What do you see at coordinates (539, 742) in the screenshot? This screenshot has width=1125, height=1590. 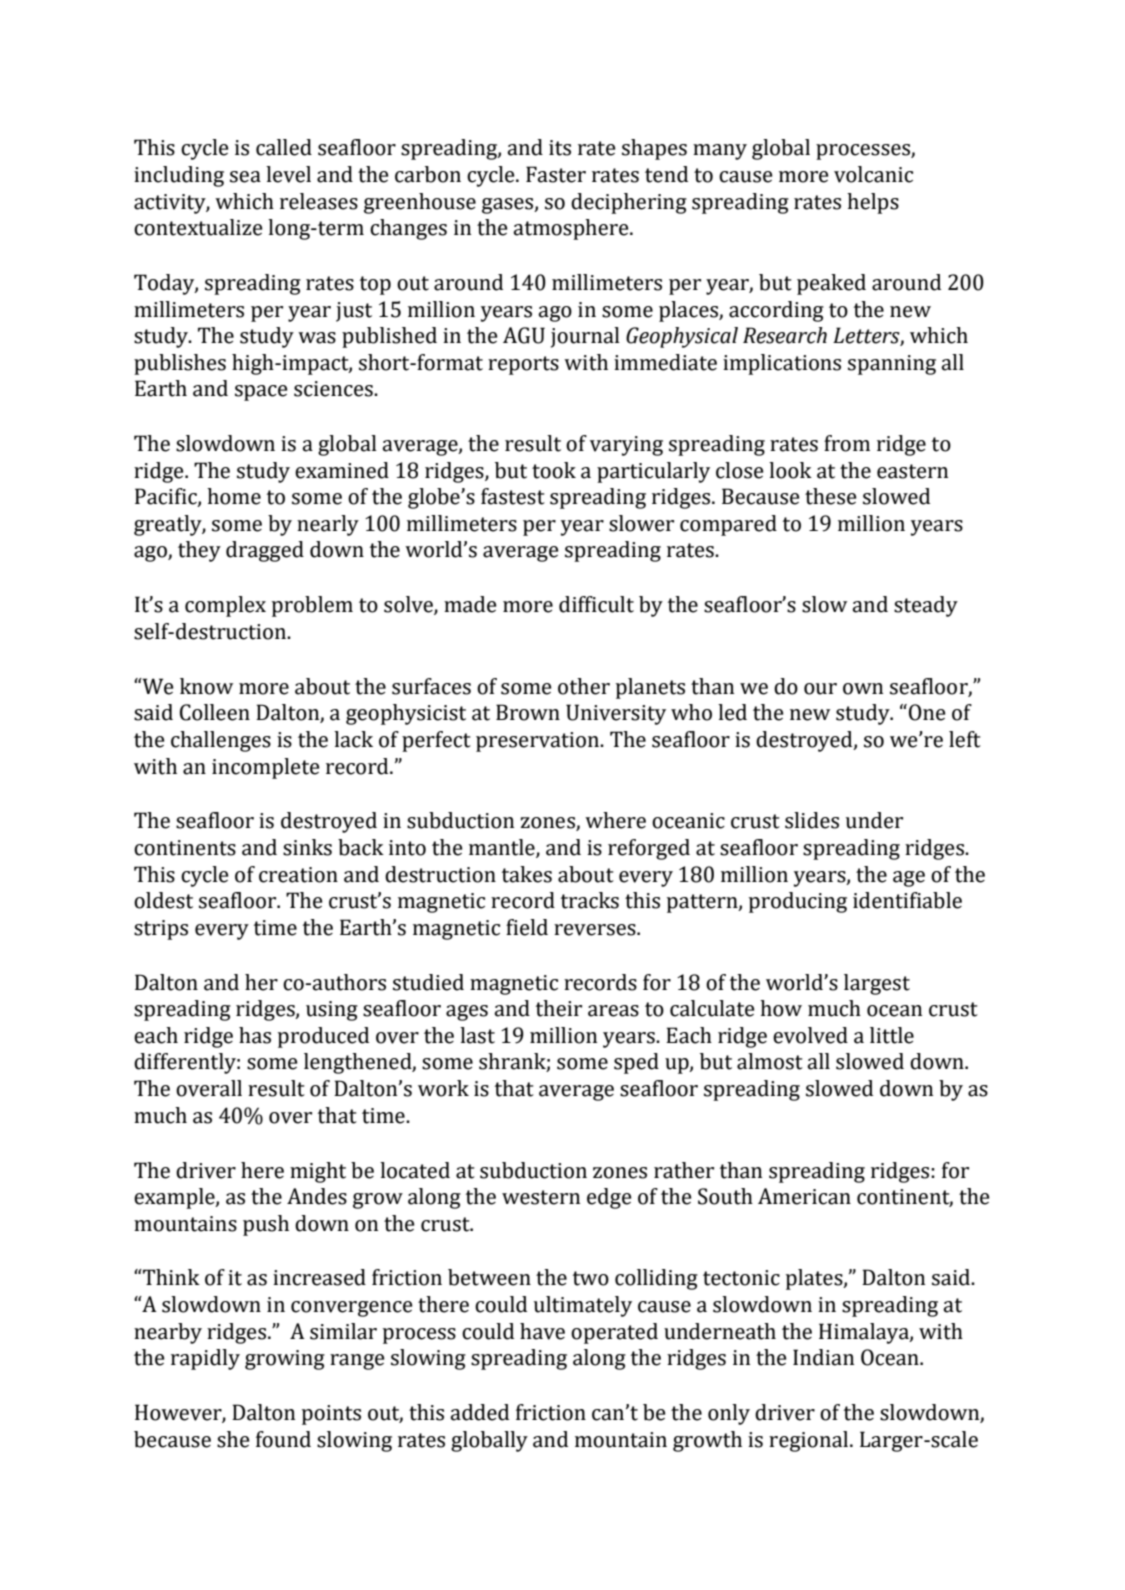 I see `preservation` at bounding box center [539, 742].
